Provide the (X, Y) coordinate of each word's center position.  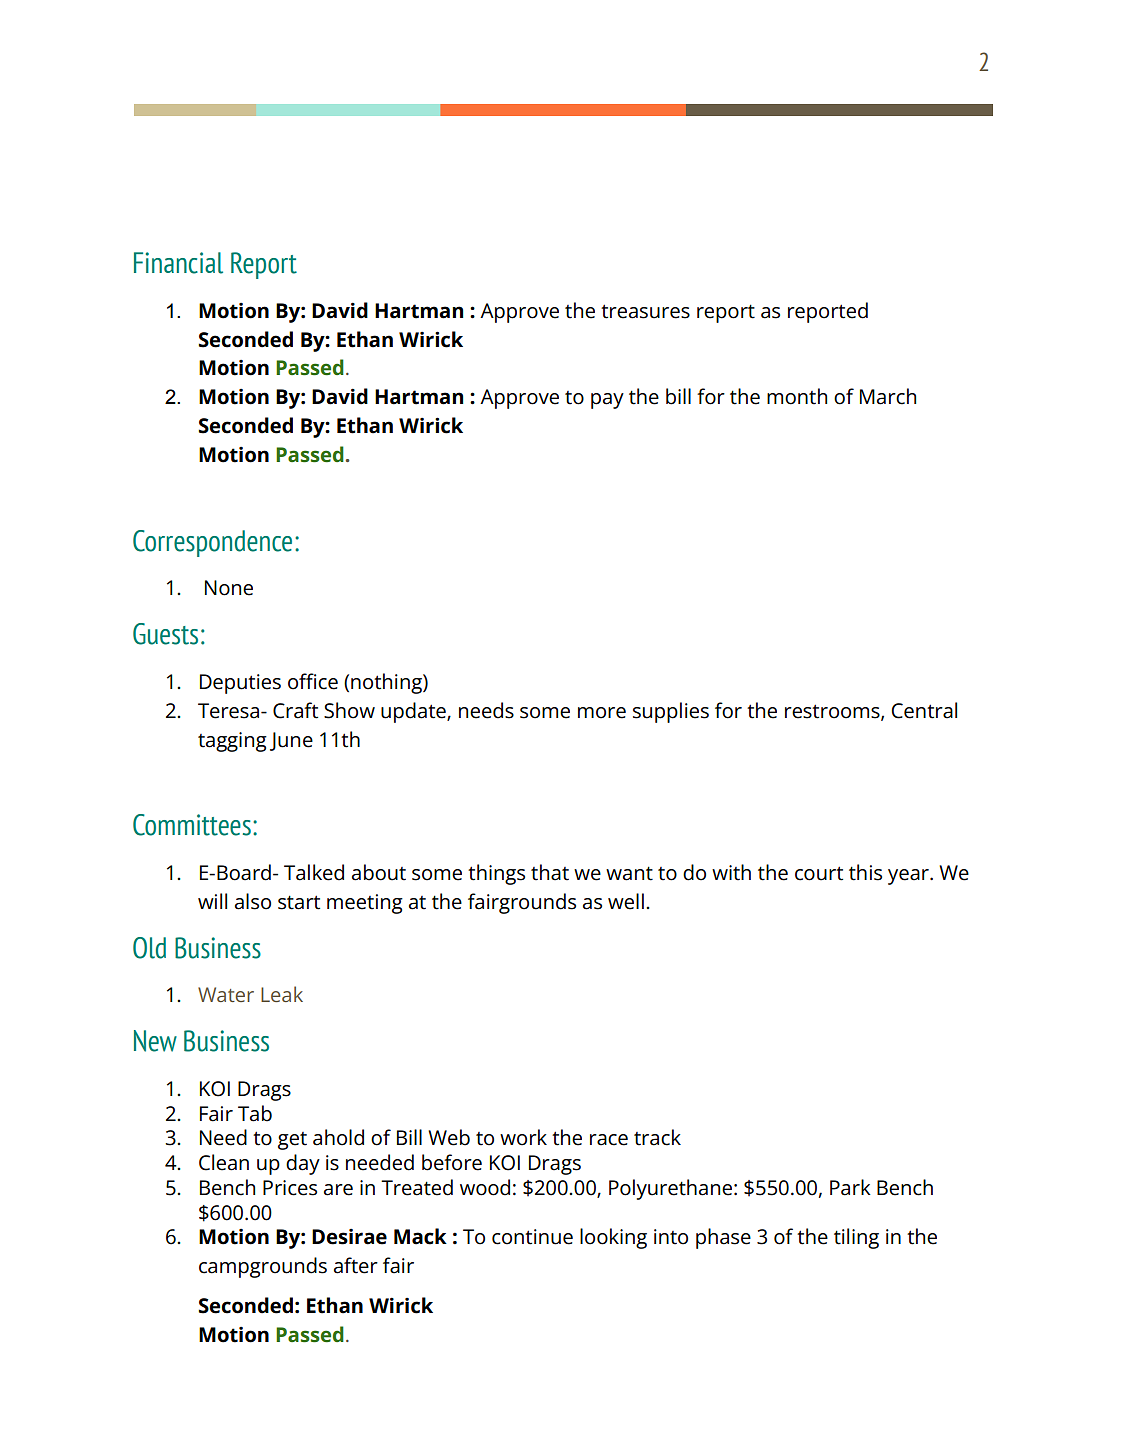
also (253, 901)
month (797, 396)
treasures (645, 311)
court (819, 873)
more (602, 713)
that (550, 872)
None (229, 588)
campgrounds (263, 1267)
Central (924, 710)
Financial (178, 263)
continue (532, 1237)
